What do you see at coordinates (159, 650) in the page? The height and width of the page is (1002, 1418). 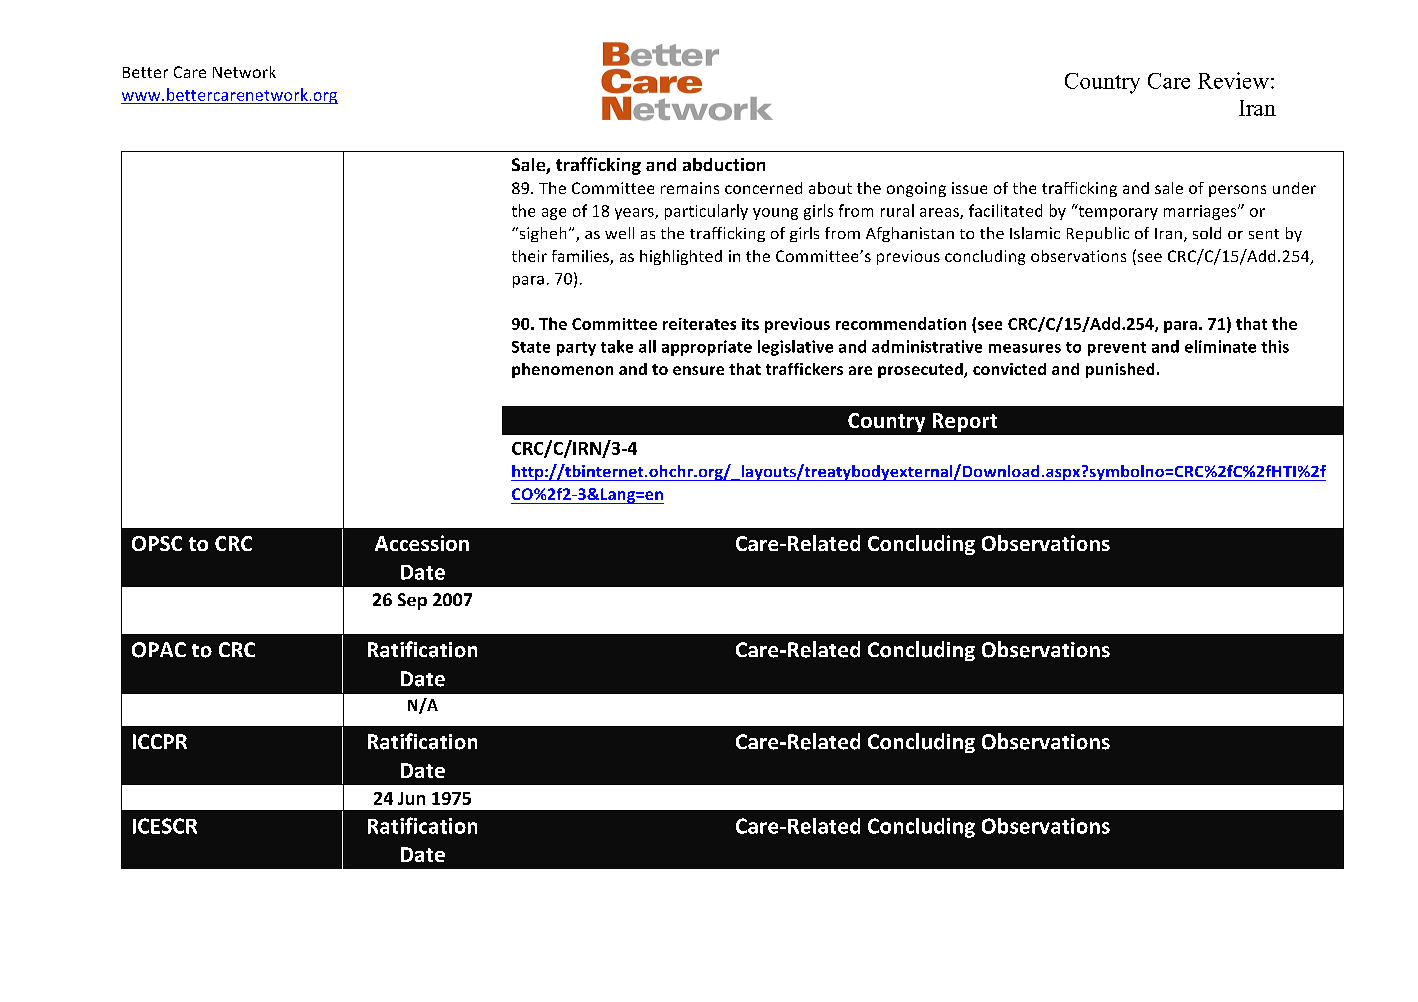 I see `OPAC` at bounding box center [159, 650].
